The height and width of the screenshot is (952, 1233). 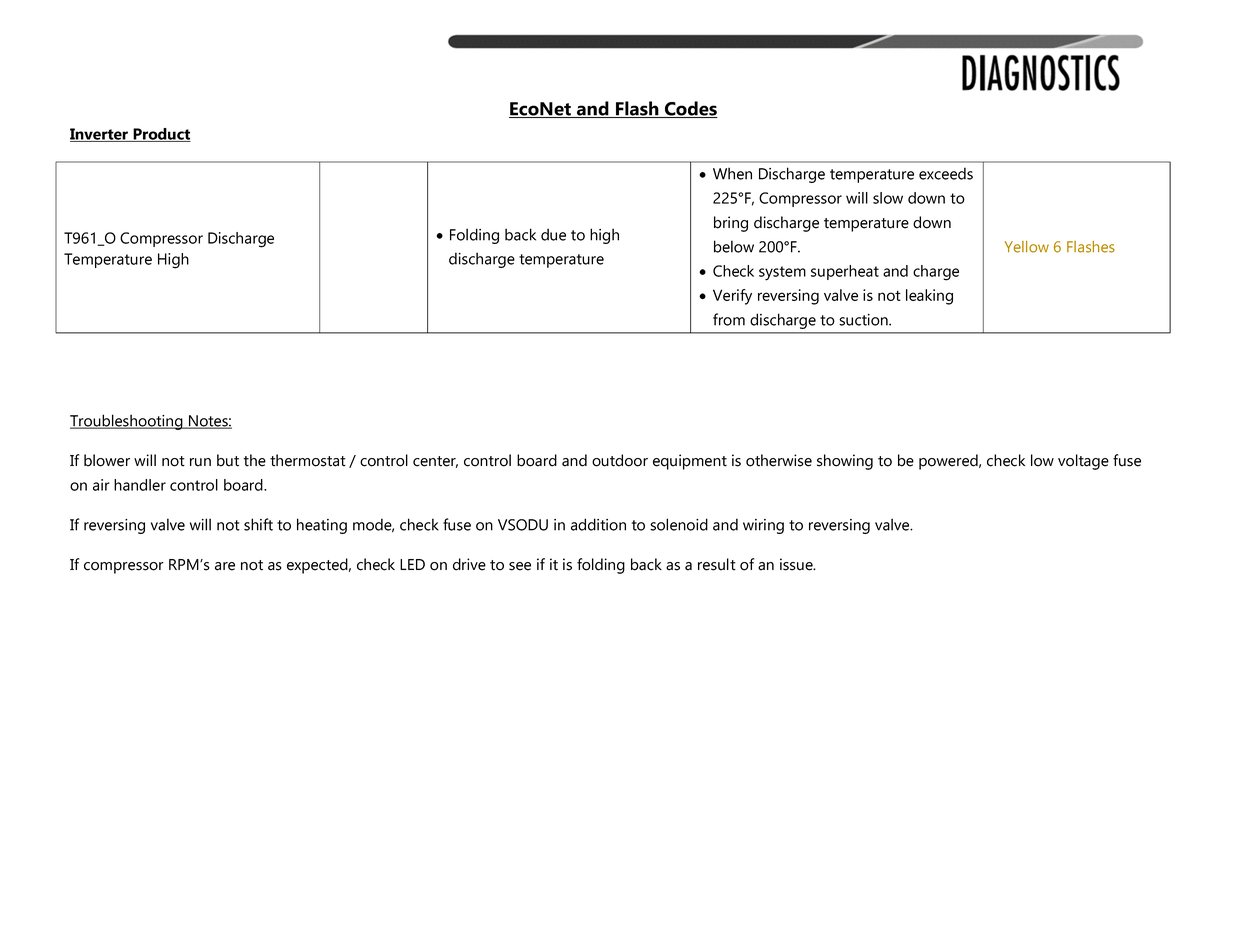 What do you see at coordinates (228, 460) in the screenshot?
I see `but` at bounding box center [228, 460].
